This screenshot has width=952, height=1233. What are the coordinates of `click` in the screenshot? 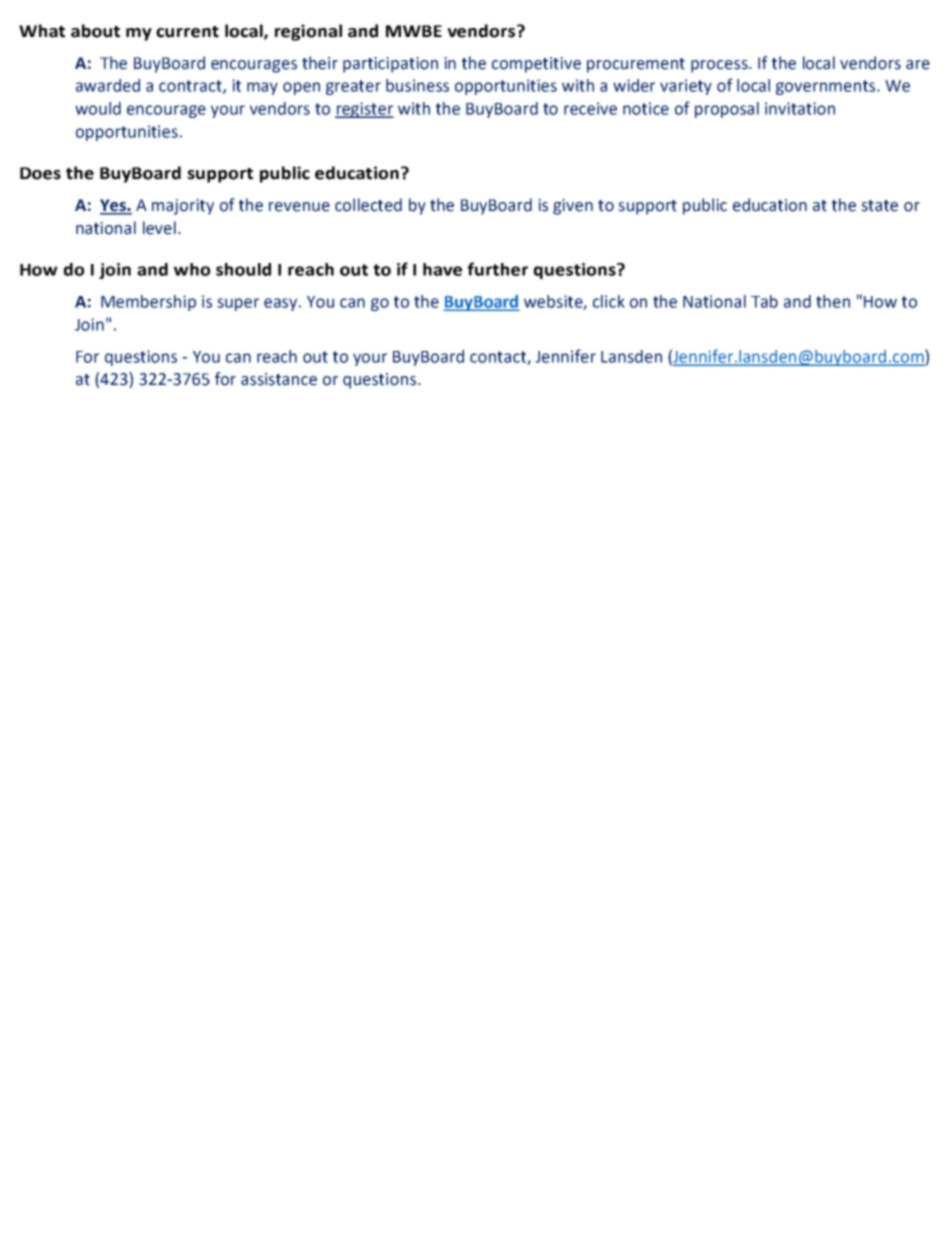 It's located at (609, 301).
